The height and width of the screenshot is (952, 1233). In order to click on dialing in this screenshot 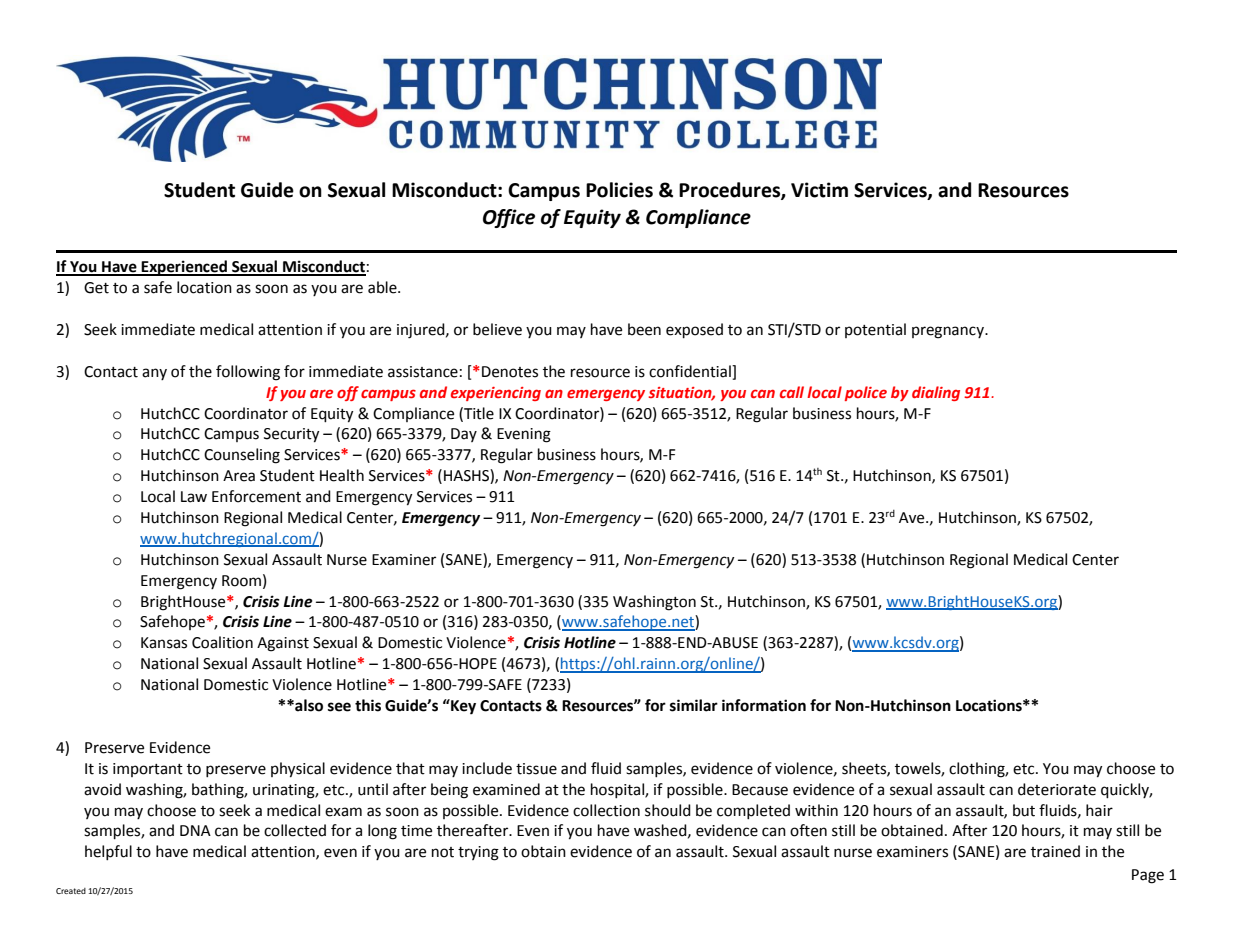, I will do `click(936, 393)`.
